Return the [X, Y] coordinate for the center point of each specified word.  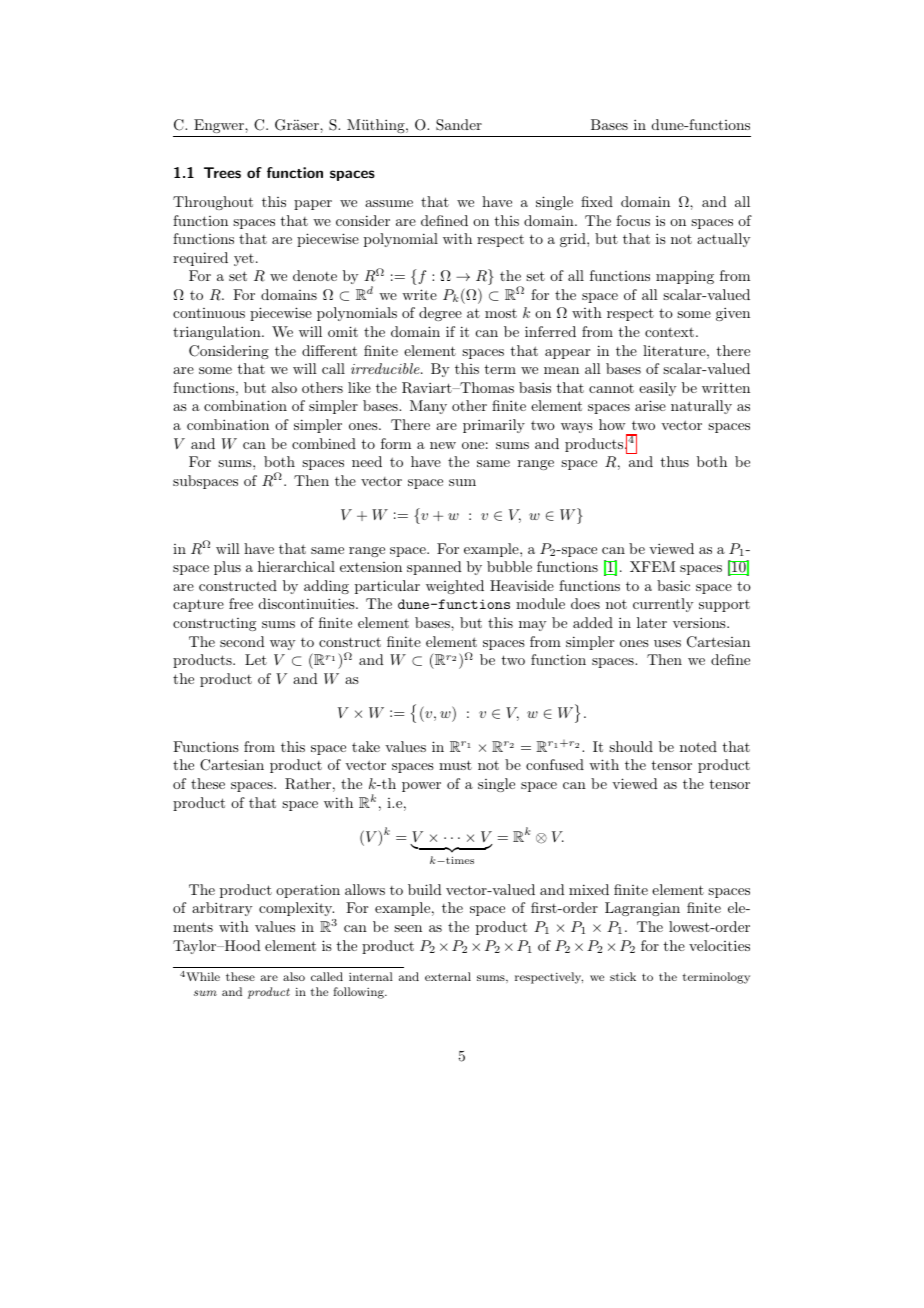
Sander [459, 125]
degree [440, 314]
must [455, 765]
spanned [434, 568]
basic [673, 585]
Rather [308, 784]
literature [674, 350]
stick [623, 976]
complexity [297, 911]
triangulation [218, 333]
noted [698, 746]
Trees [222, 172]
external [448, 976]
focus [633, 220]
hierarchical [296, 566]
